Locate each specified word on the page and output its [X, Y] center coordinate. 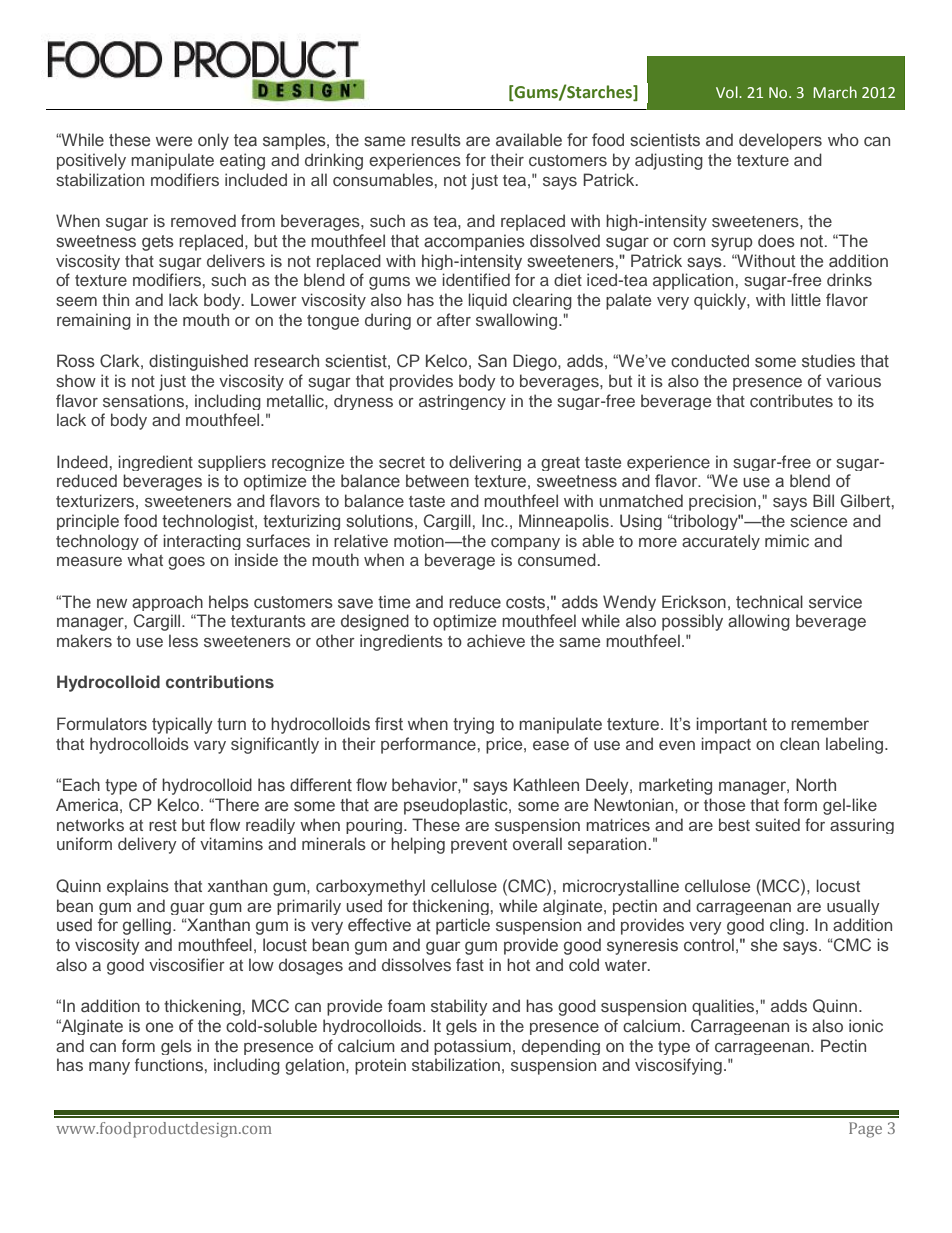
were [174, 141]
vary [210, 747]
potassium [472, 1047]
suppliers [232, 463]
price [505, 745]
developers [780, 141]
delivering [485, 463]
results [436, 140]
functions [169, 1064]
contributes [791, 400]
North [816, 784]
